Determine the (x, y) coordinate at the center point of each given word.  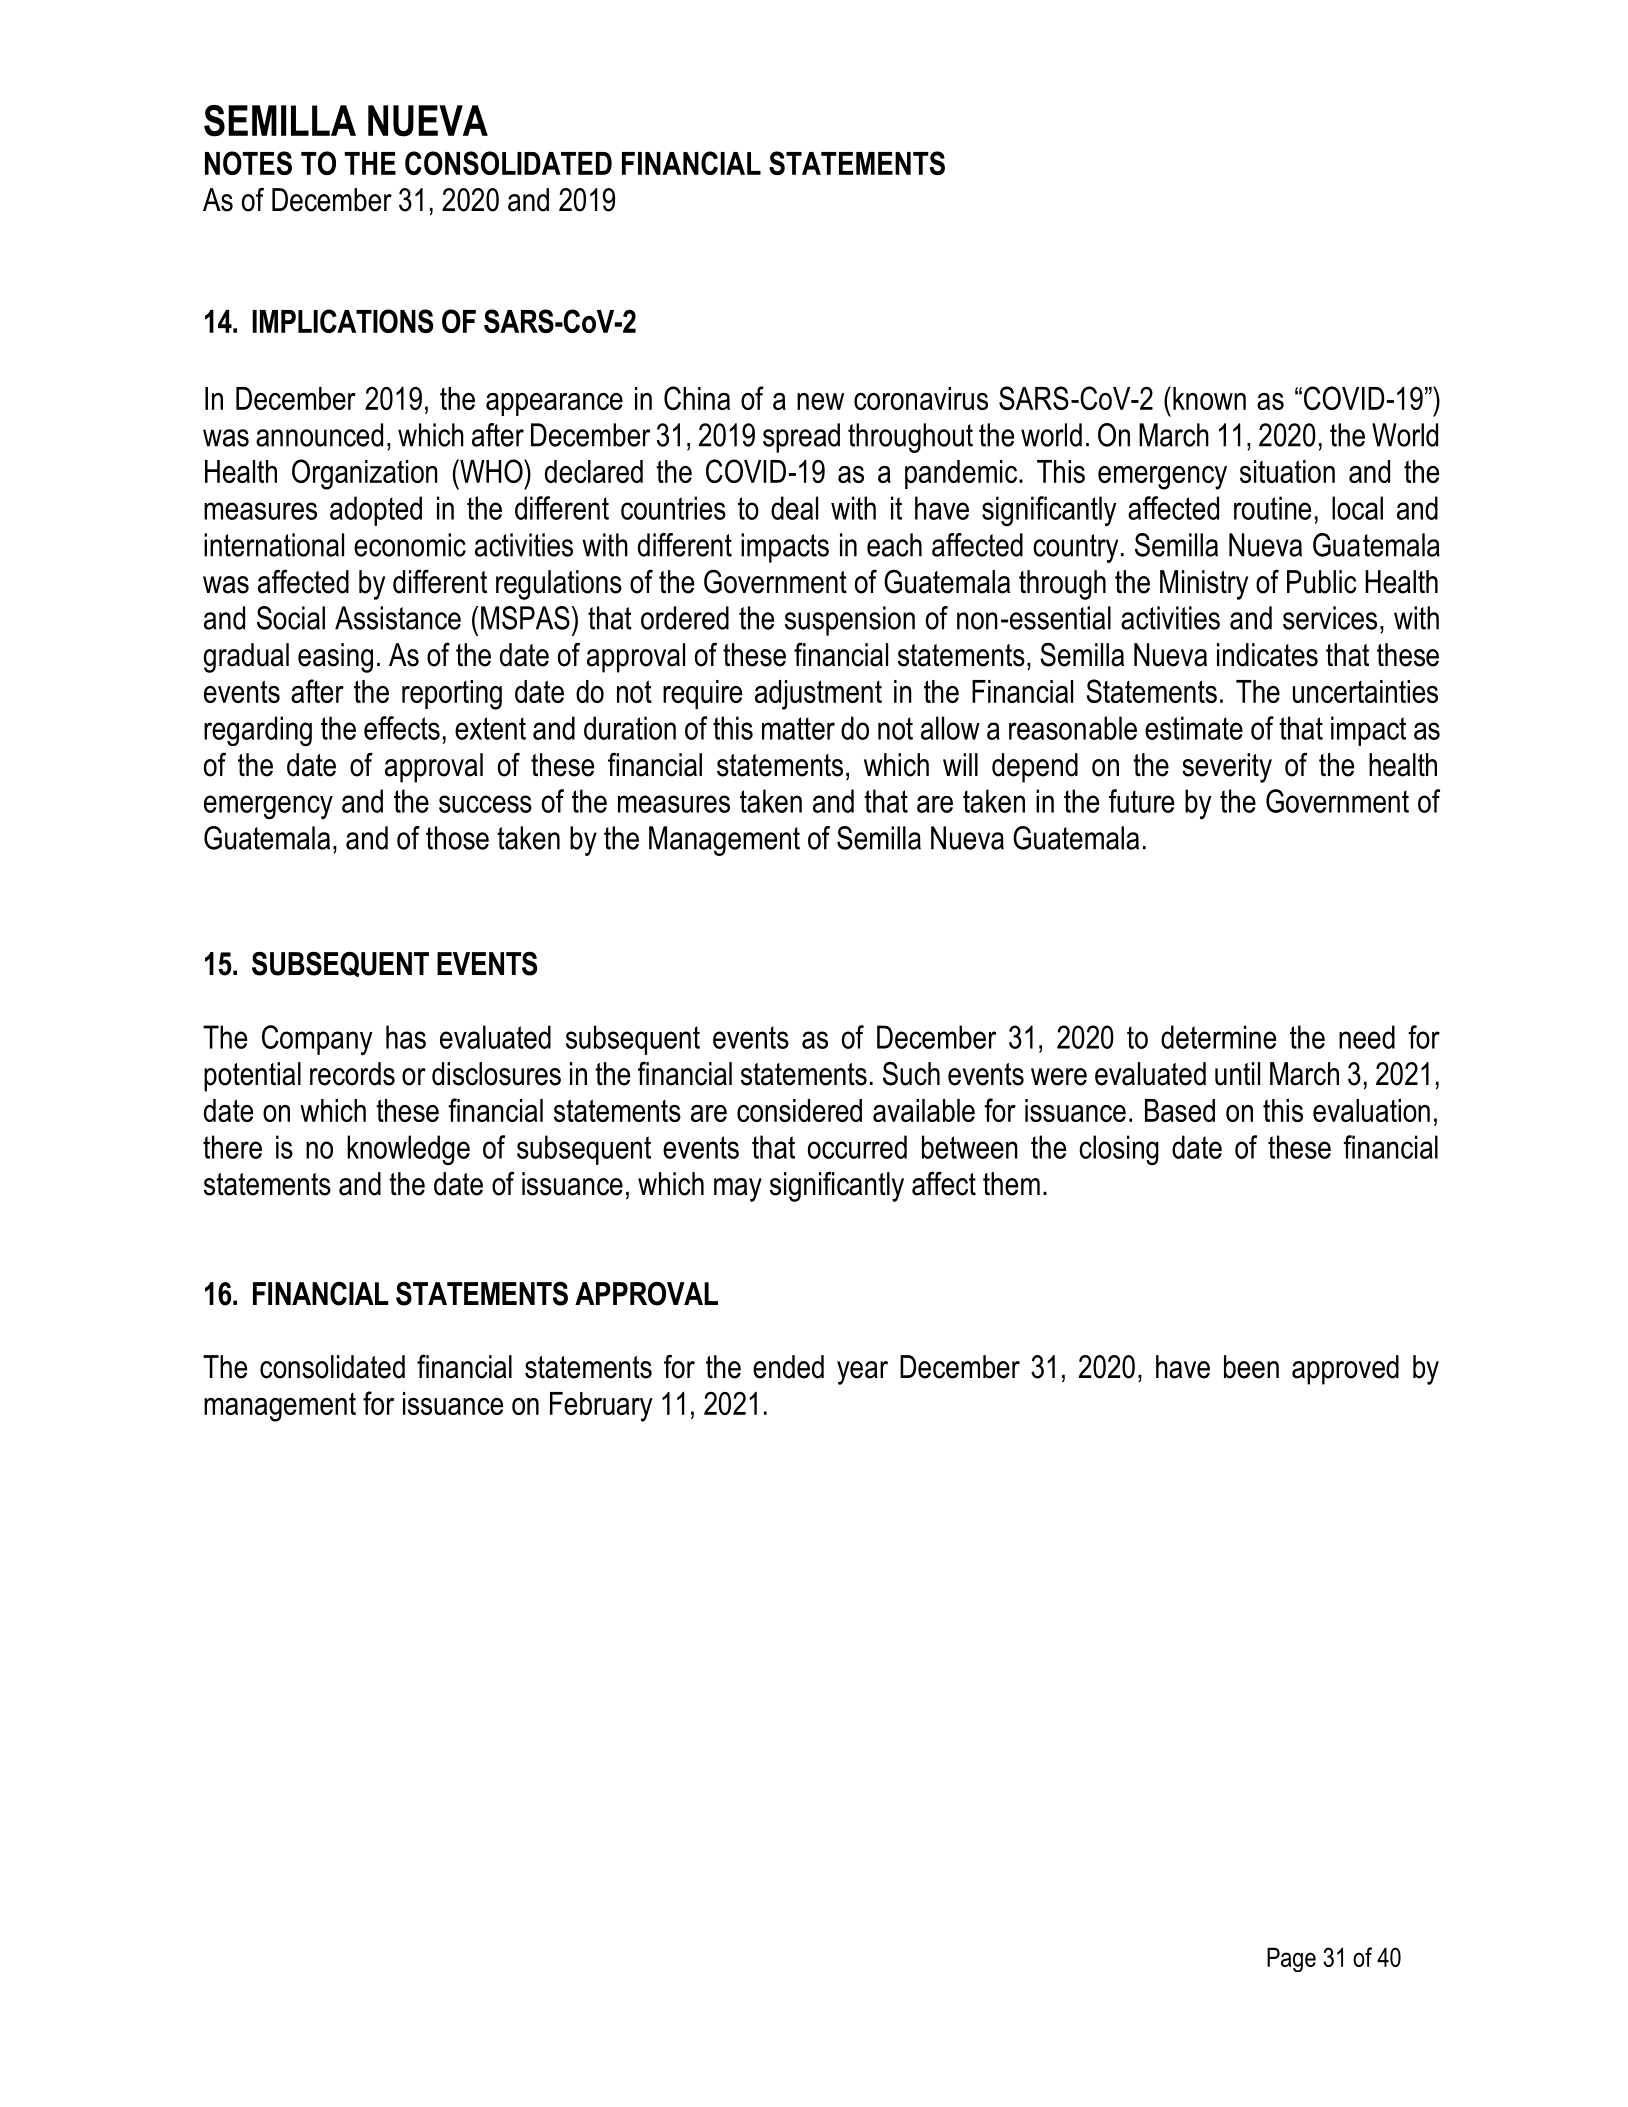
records (352, 1074)
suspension (850, 621)
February (601, 1407)
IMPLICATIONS (342, 321)
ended (788, 1367)
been (1251, 1367)
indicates (1267, 655)
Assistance (398, 618)
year (862, 1373)
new (820, 401)
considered (799, 1110)
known (1209, 398)
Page (1291, 1959)
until (1237, 1074)
